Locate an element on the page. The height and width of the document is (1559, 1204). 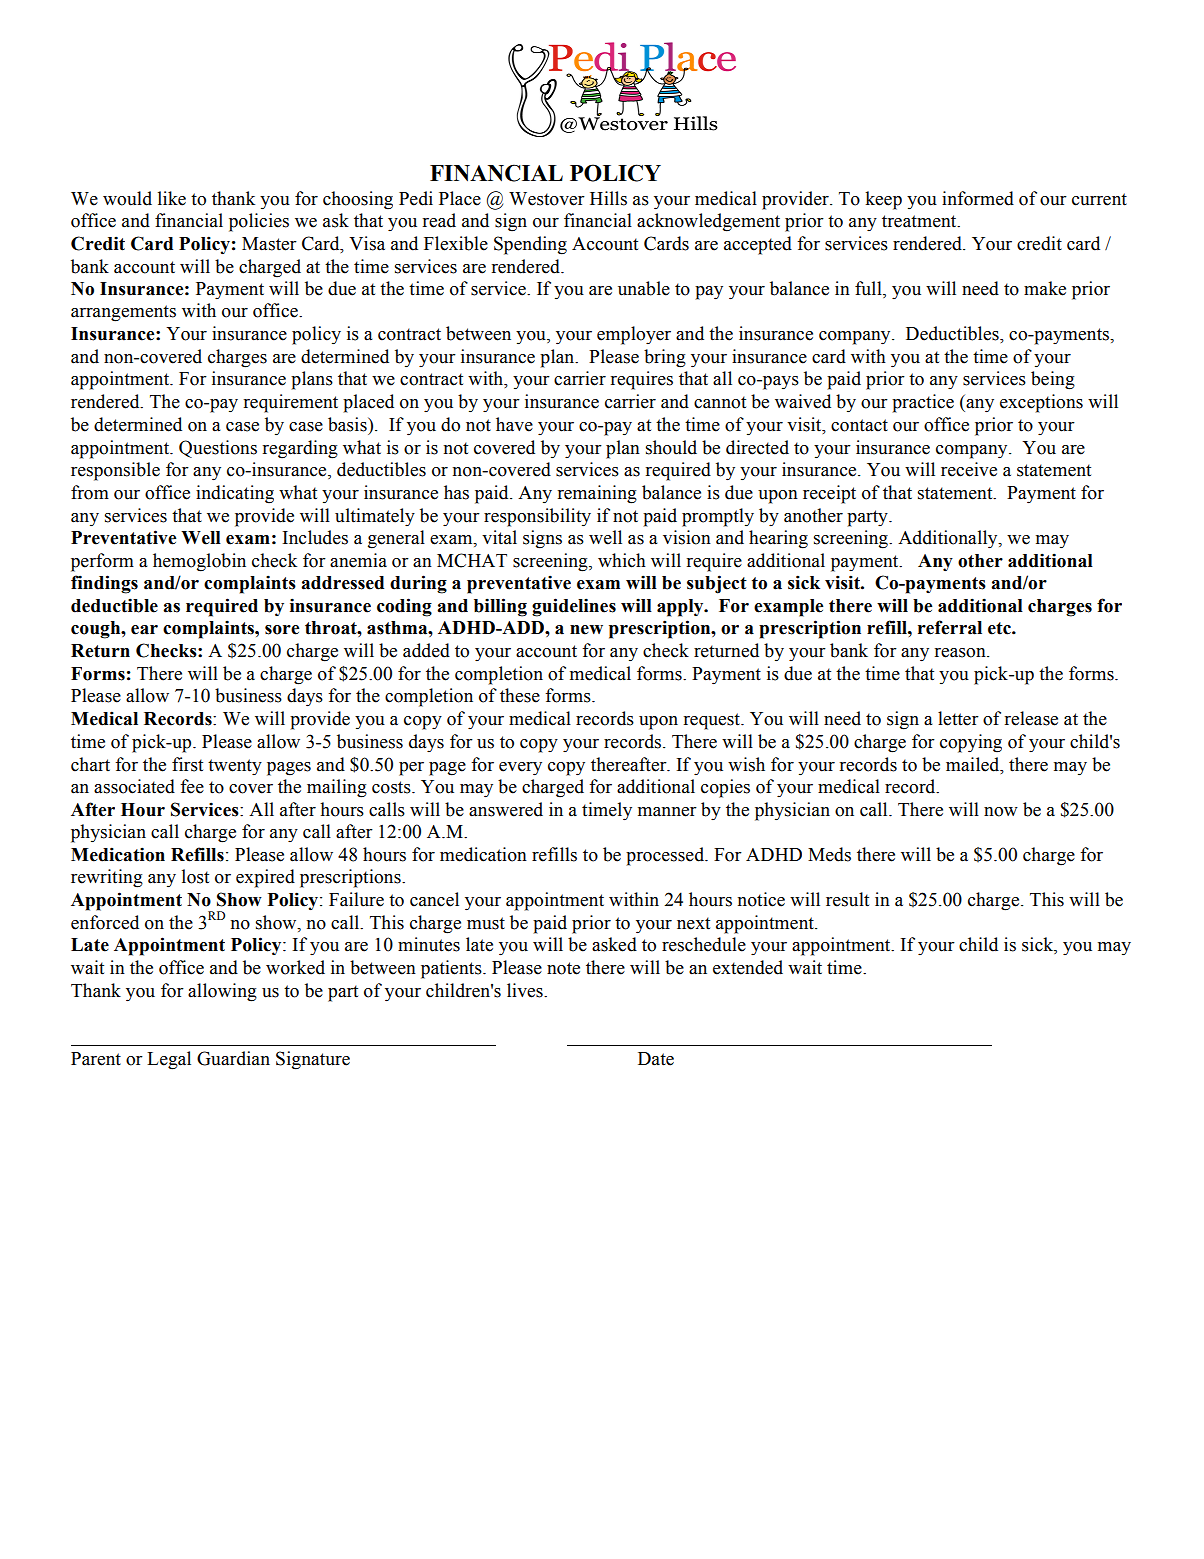
treatment is located at coordinates (920, 221).
